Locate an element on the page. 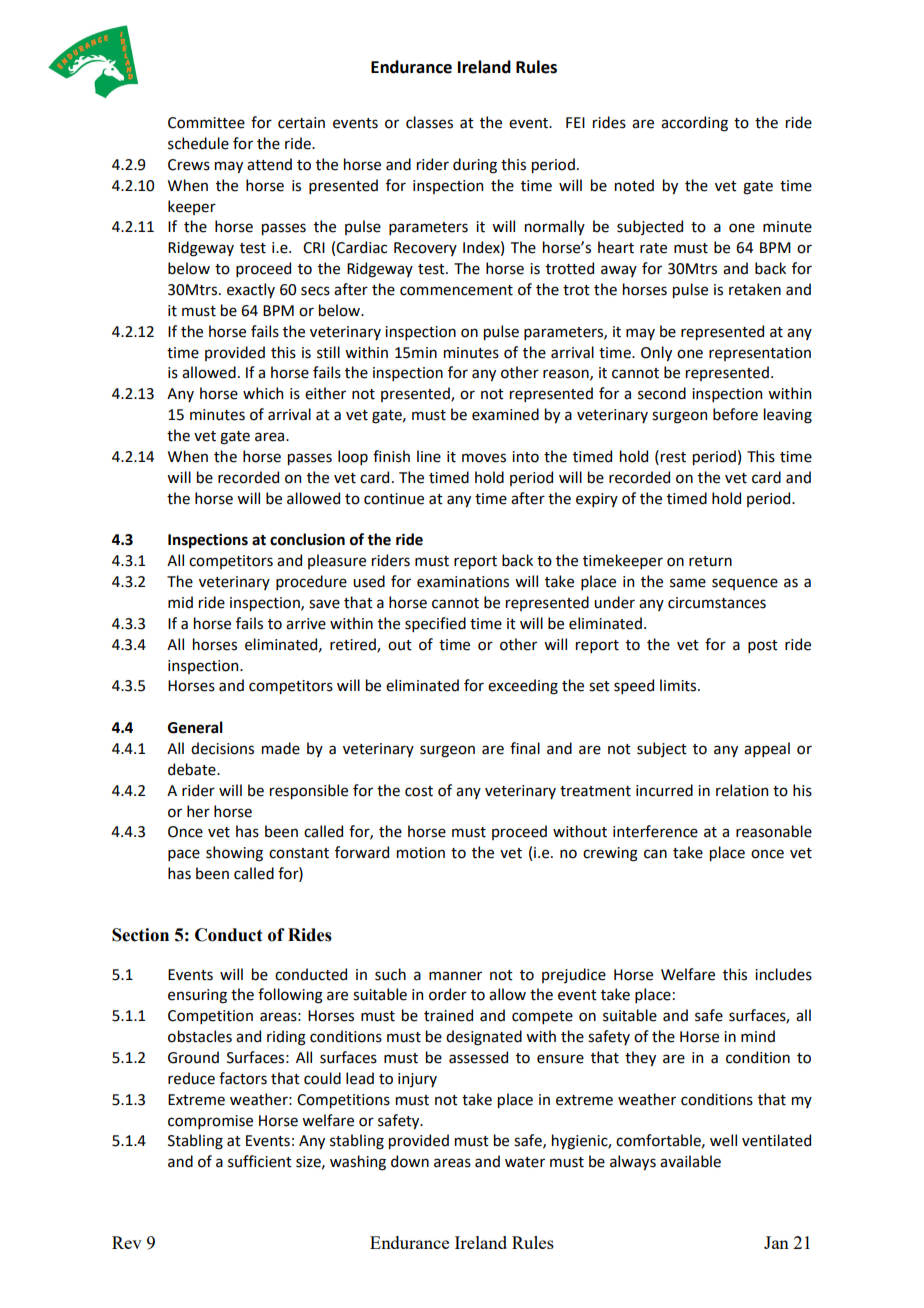 This image has height=1308, width=924. limits is located at coordinates (679, 685).
